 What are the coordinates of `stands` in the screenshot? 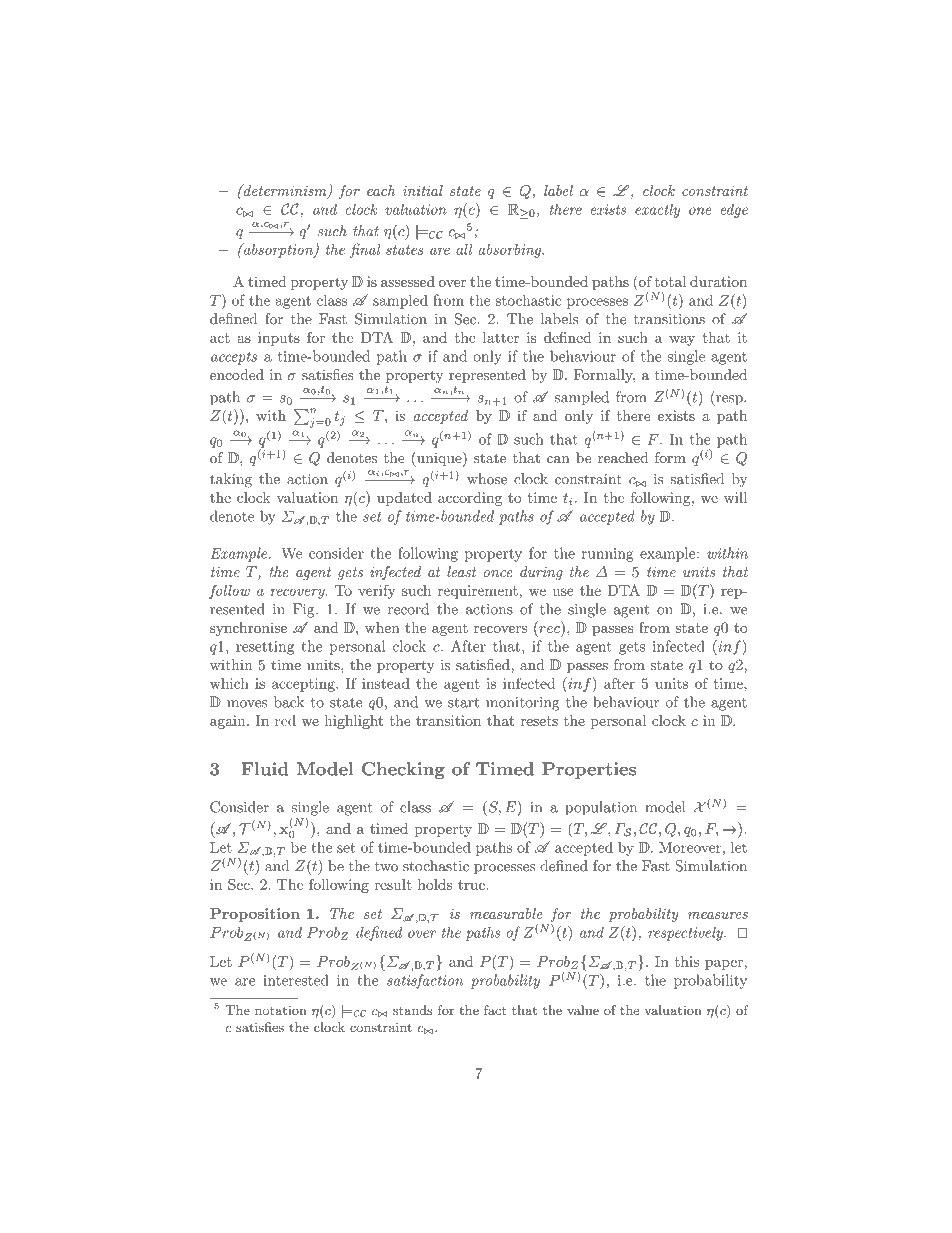 It's located at (413, 1010).
